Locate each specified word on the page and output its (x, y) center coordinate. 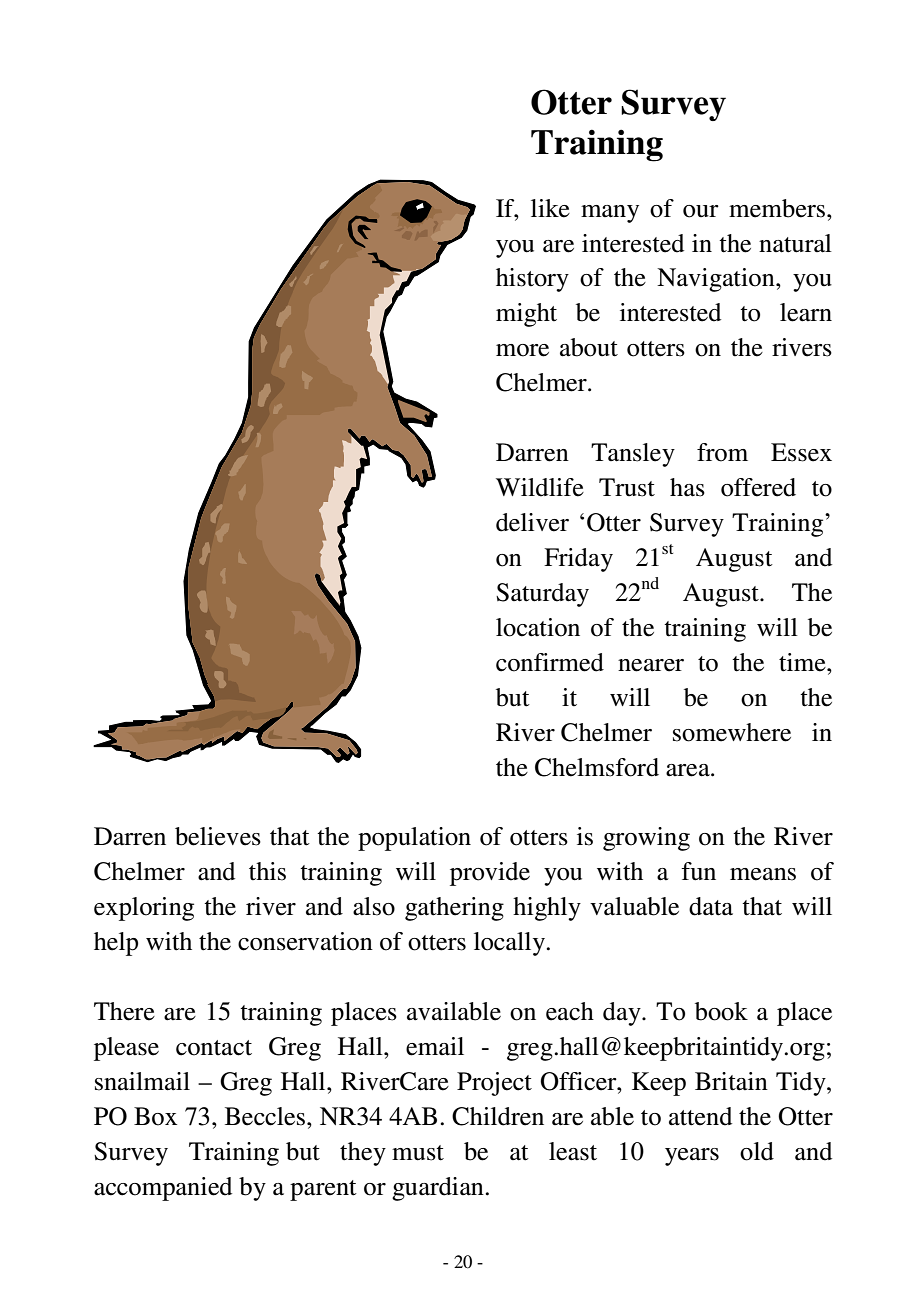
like (550, 208)
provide (490, 874)
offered (758, 487)
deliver (532, 522)
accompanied (163, 1189)
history (532, 280)
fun (698, 871)
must (418, 1153)
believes (218, 836)
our (701, 211)
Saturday (542, 595)
